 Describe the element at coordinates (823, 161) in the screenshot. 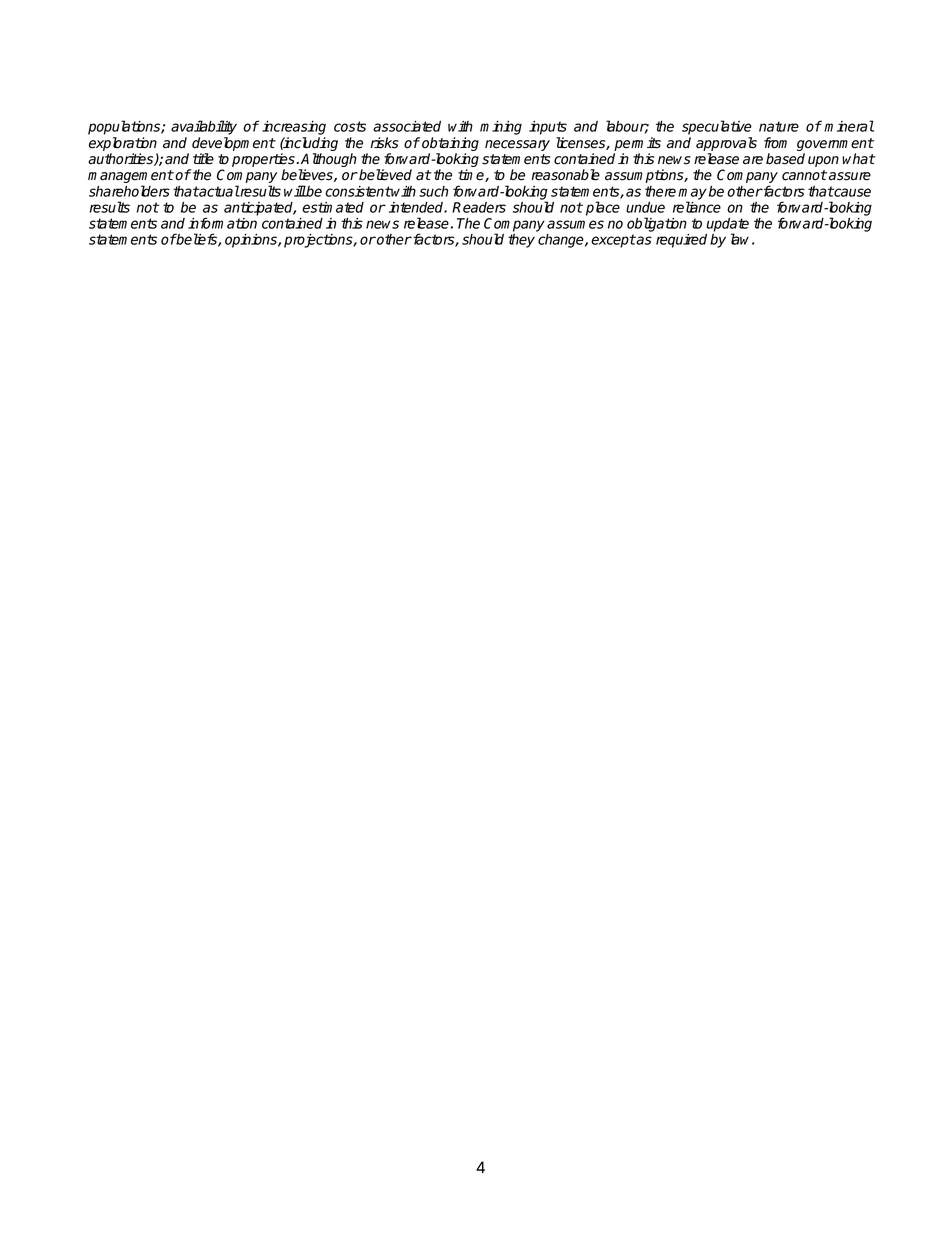

I see `upon` at that location.
